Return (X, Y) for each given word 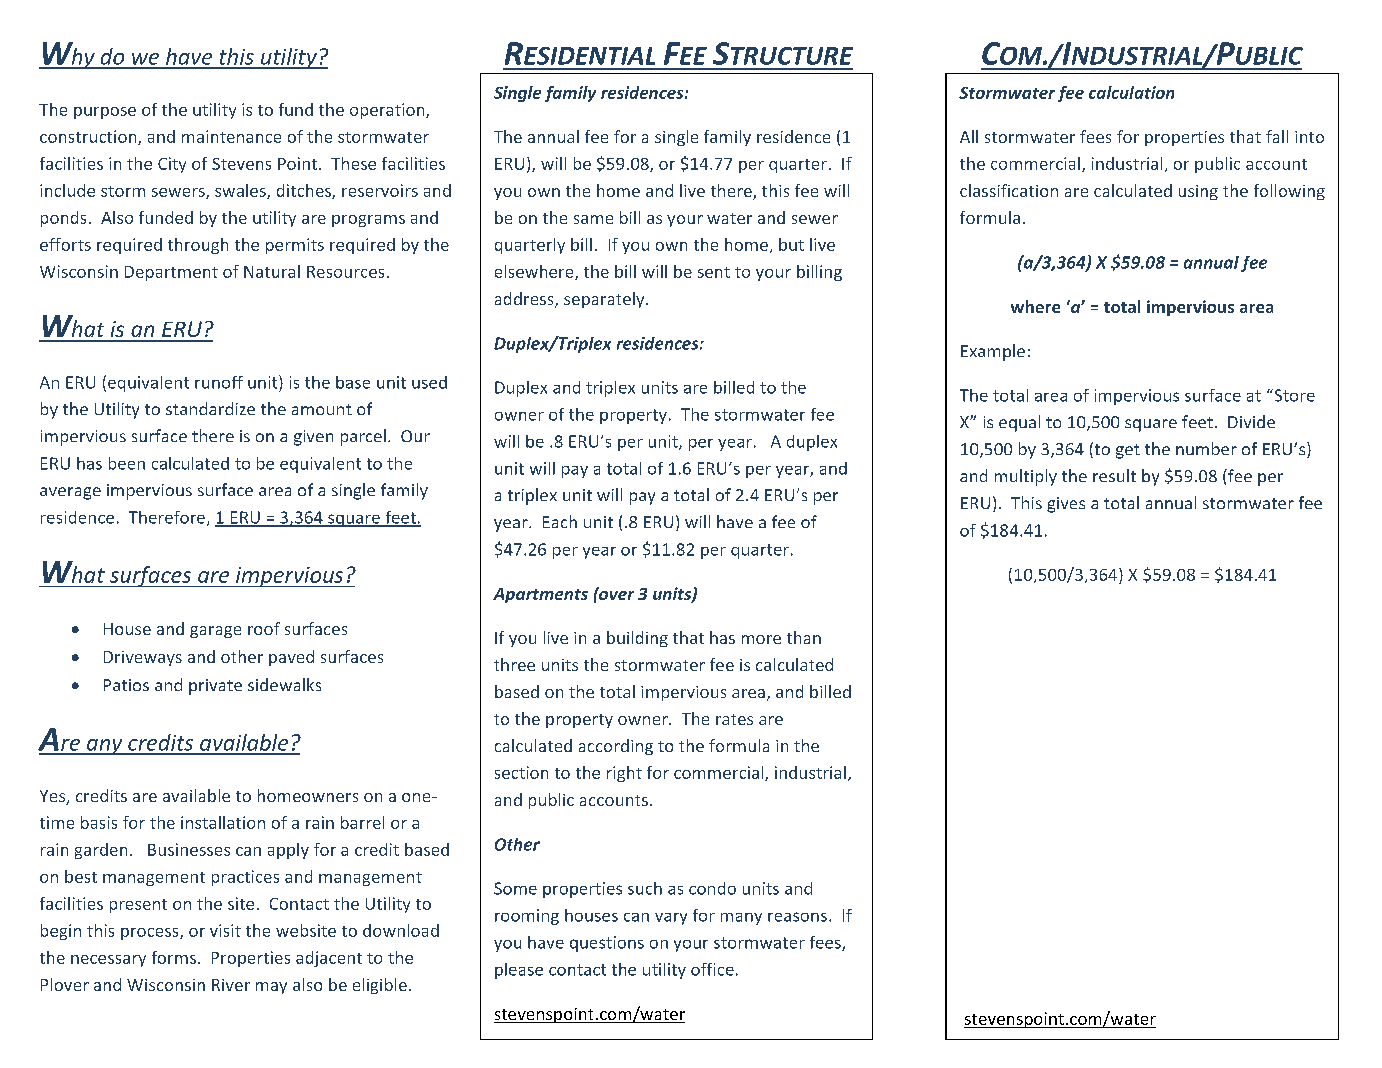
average (70, 493)
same (593, 219)
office (712, 969)
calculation (1131, 92)
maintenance (231, 136)
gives (1066, 505)
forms (174, 957)
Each (560, 521)
